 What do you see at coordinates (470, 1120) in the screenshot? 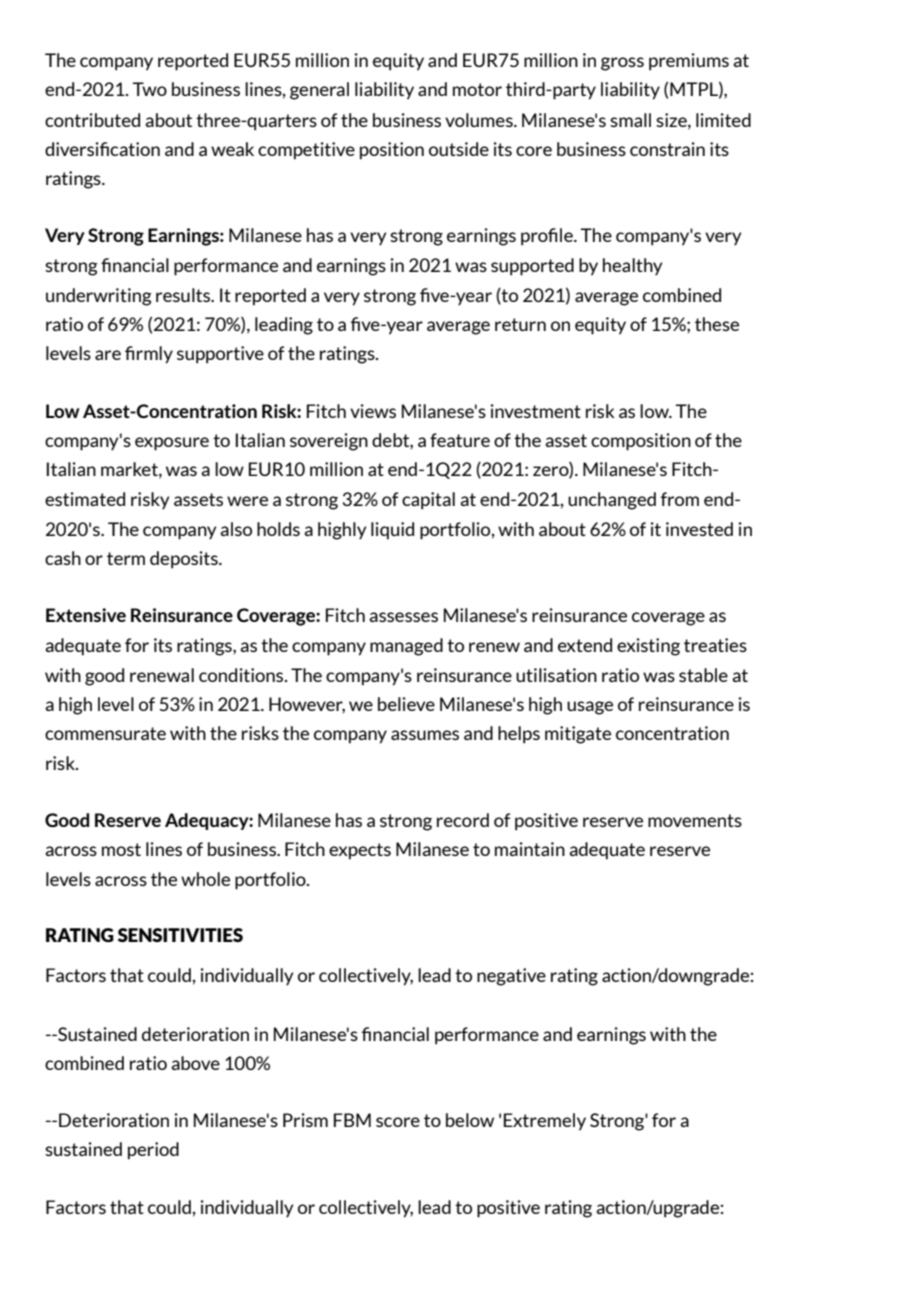
I see `below` at bounding box center [470, 1120].
